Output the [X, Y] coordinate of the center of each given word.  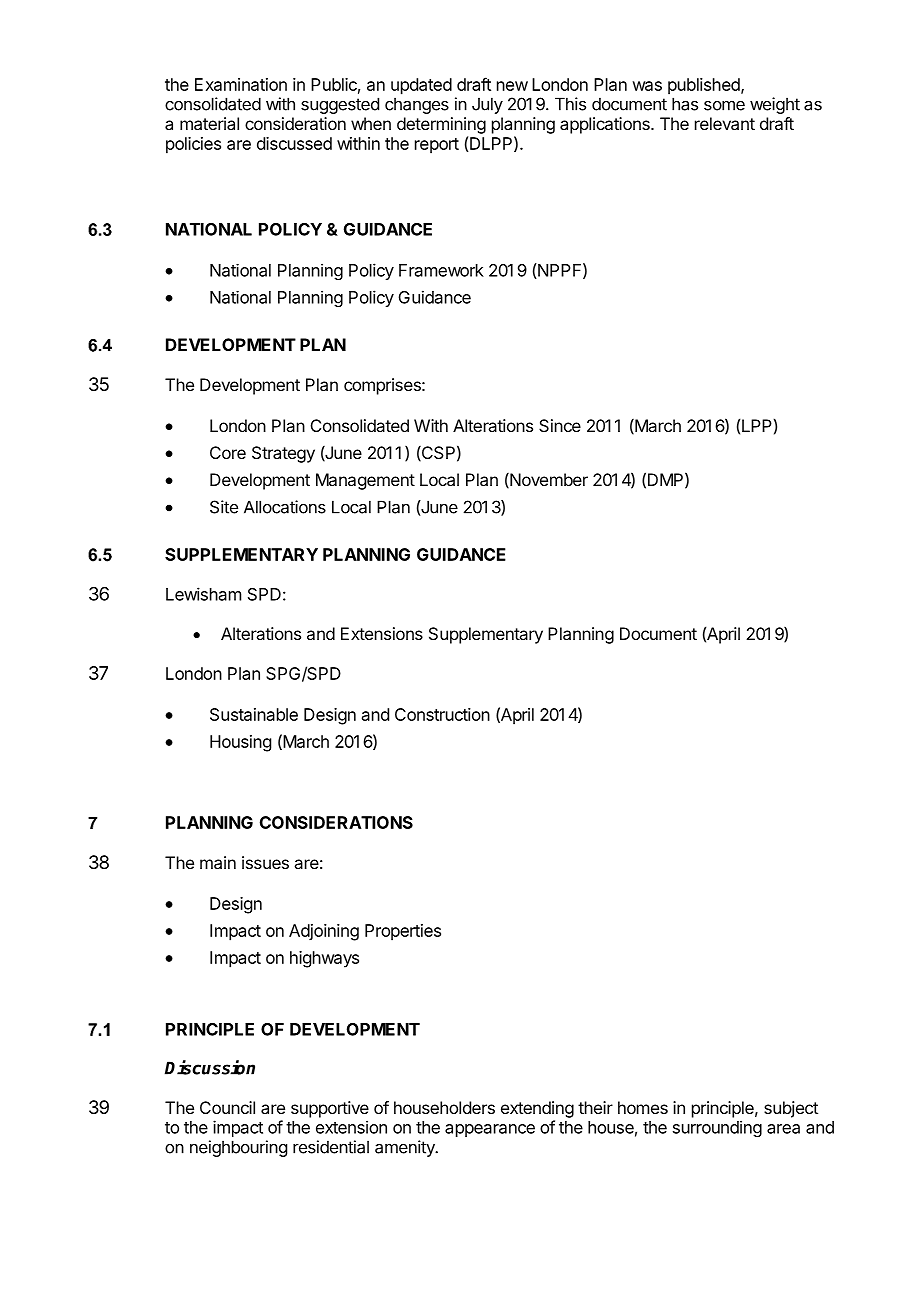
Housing [240, 743]
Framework [441, 270]
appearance [490, 1130]
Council [227, 1107]
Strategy [283, 454]
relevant [725, 123]
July [487, 105]
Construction [442, 714]
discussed [294, 143]
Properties [403, 932]
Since [560, 425]
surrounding [717, 1128]
